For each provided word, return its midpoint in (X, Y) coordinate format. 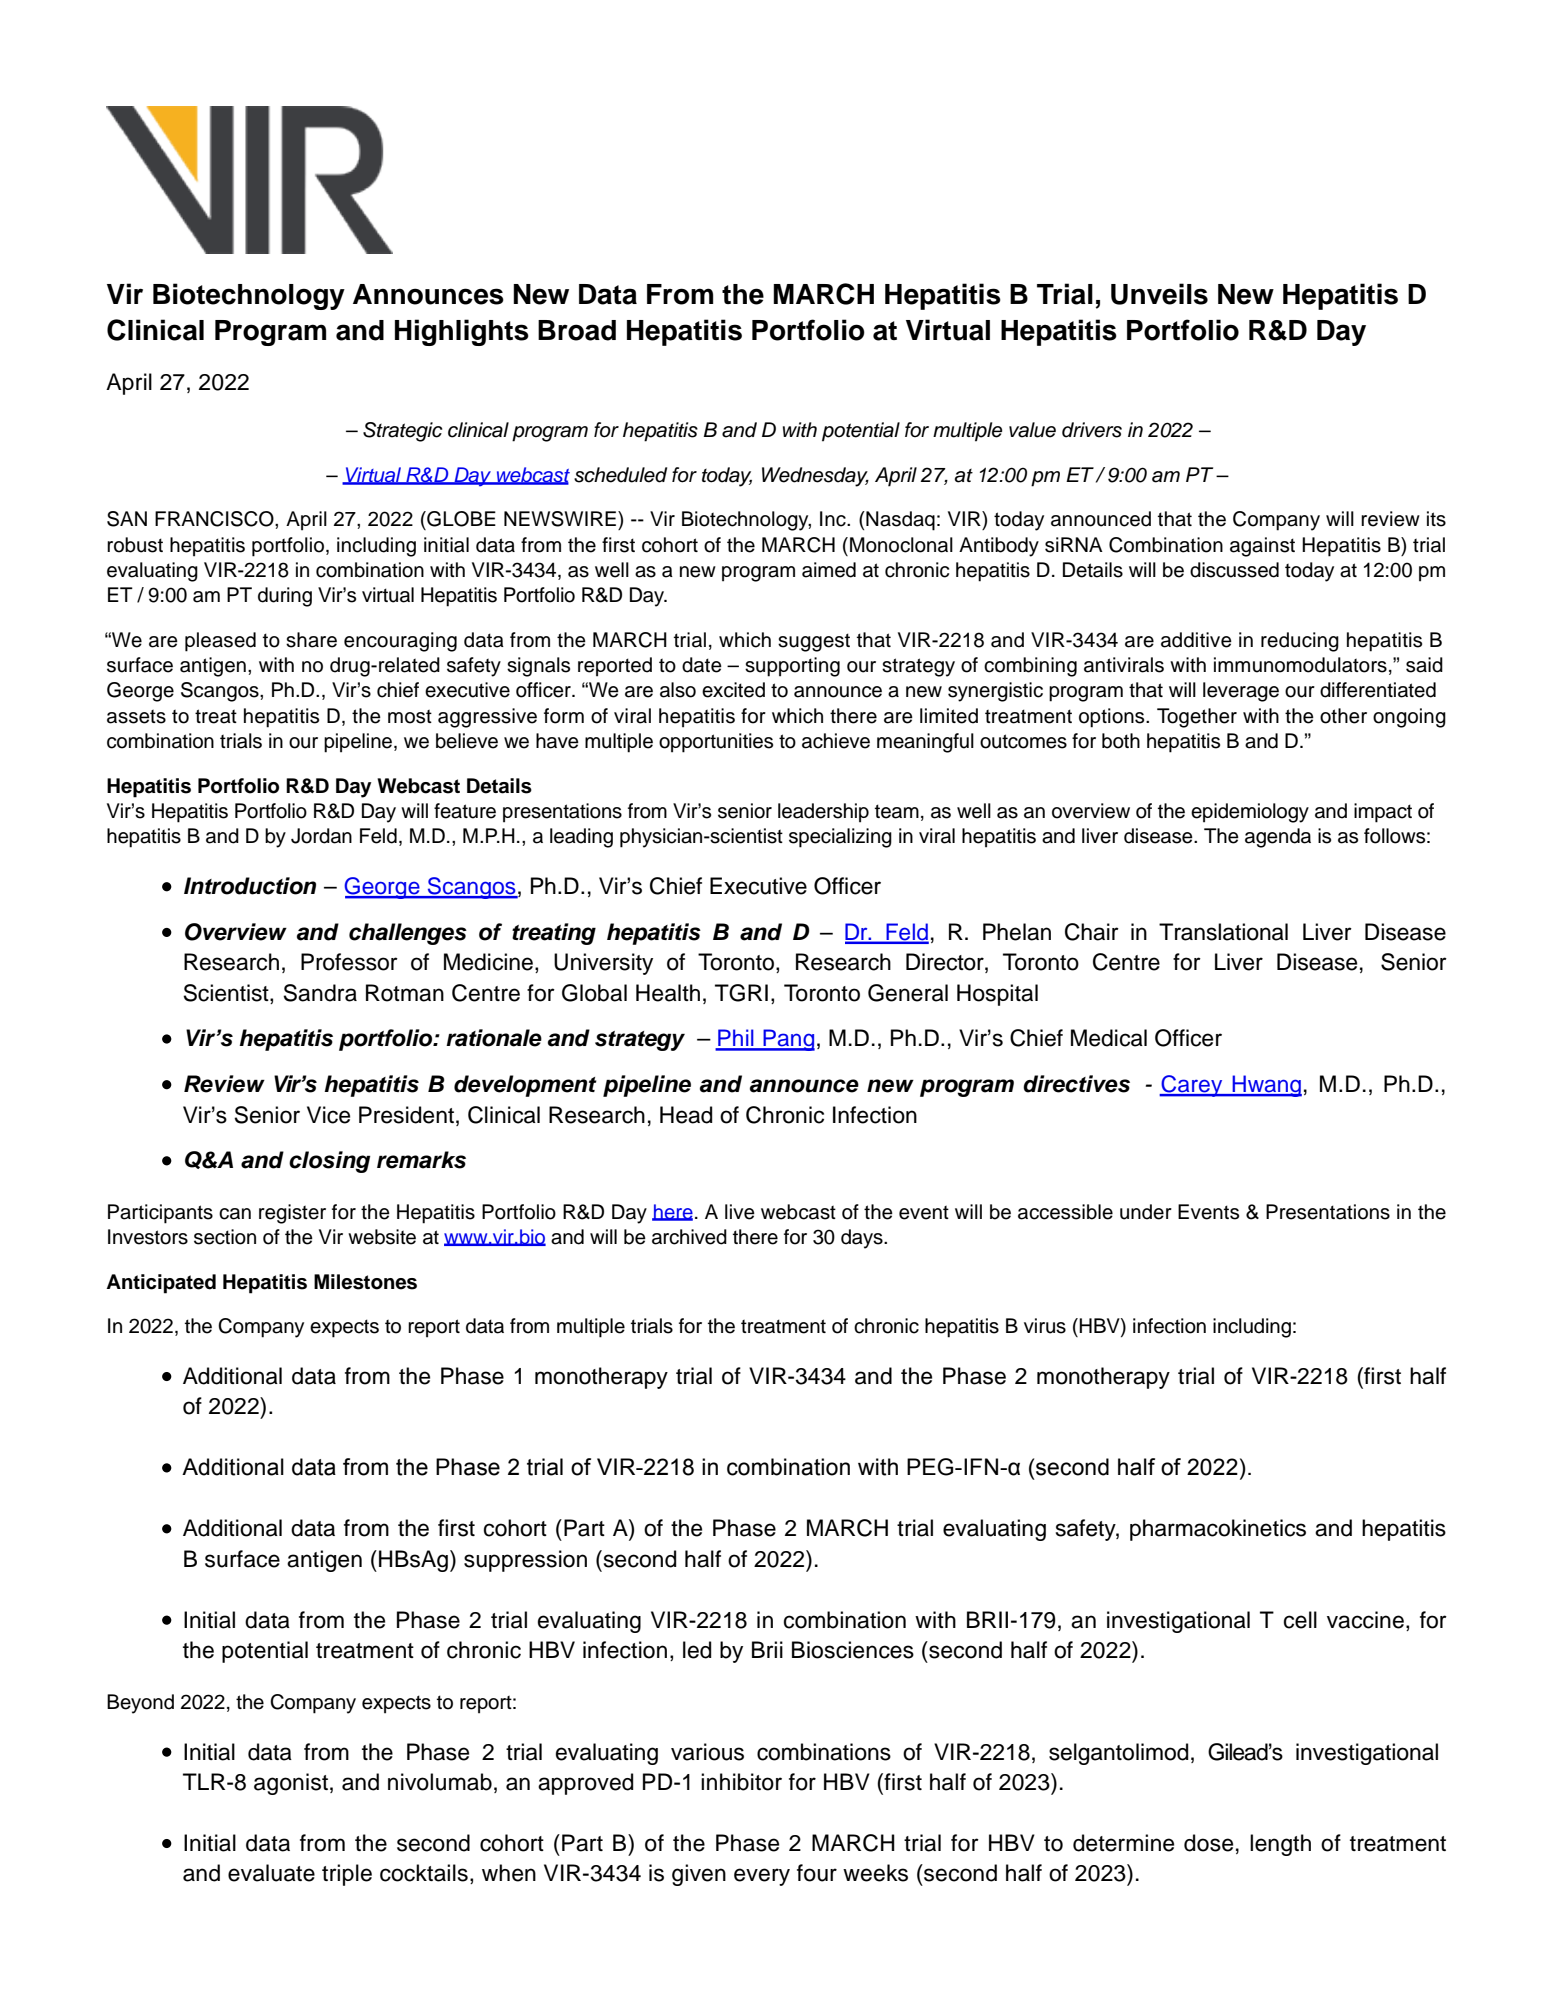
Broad (577, 330)
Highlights (462, 332)
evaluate (271, 1873)
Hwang (1266, 1086)
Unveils (1159, 294)
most (410, 717)
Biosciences (853, 1650)
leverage (1241, 692)
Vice (328, 1115)
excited (733, 690)
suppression (525, 1561)
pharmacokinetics (1218, 1530)
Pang (788, 1040)
